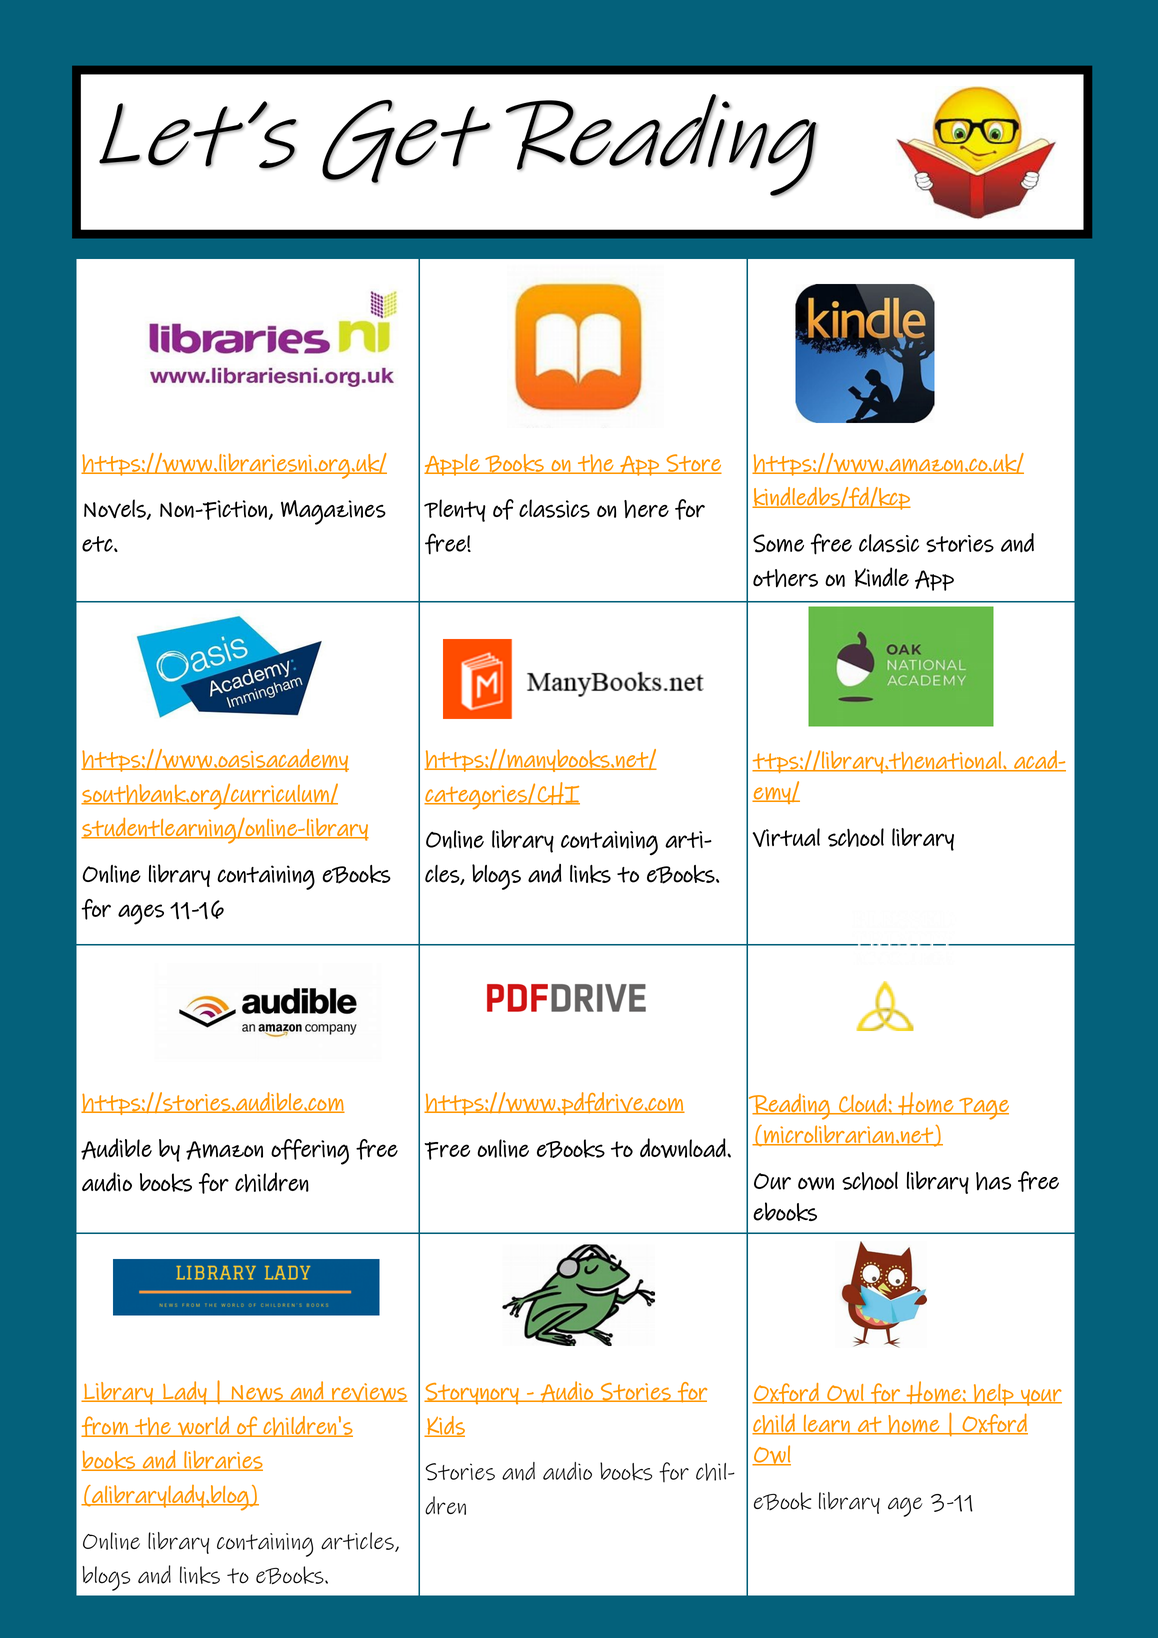 This image has width=1158, height=1638. Describe the element at coordinates (863, 1104) in the image. I see `Cloud` at that location.
